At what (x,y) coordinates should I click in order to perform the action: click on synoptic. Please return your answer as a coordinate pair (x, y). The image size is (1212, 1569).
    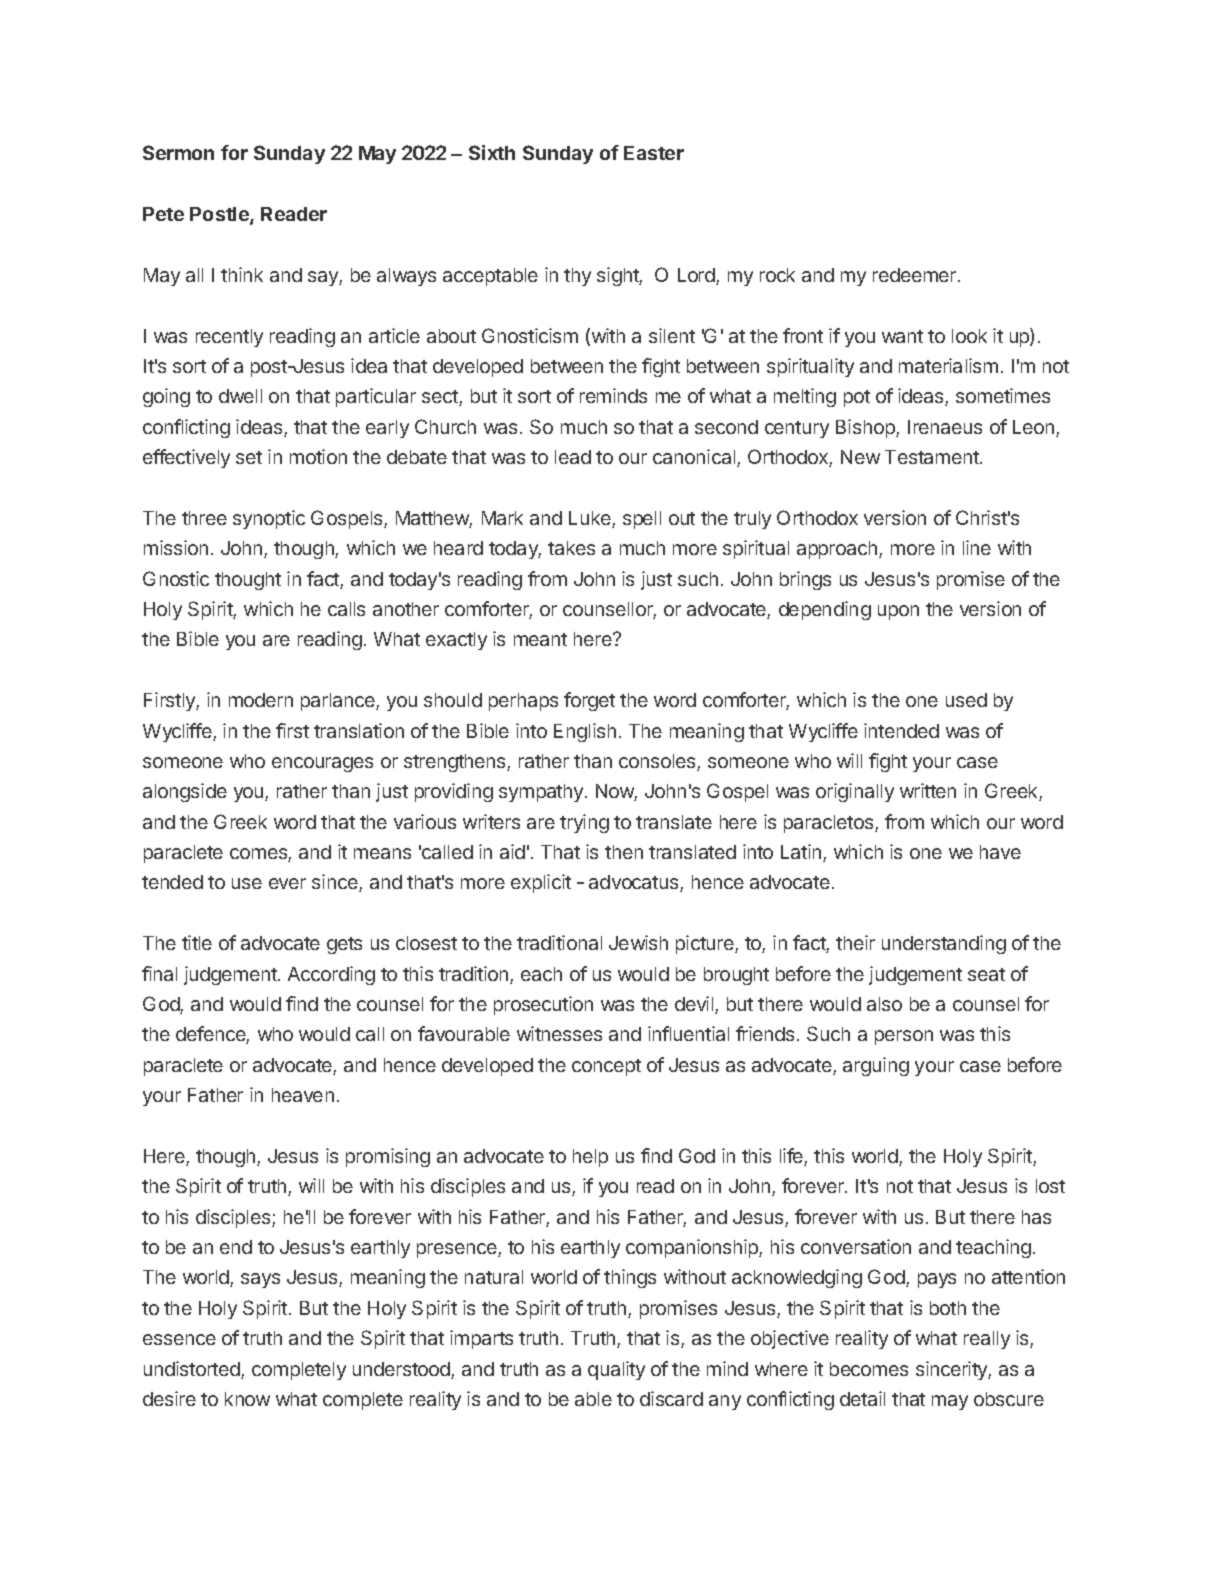
    Looking at the image, I should click on (269, 519).
